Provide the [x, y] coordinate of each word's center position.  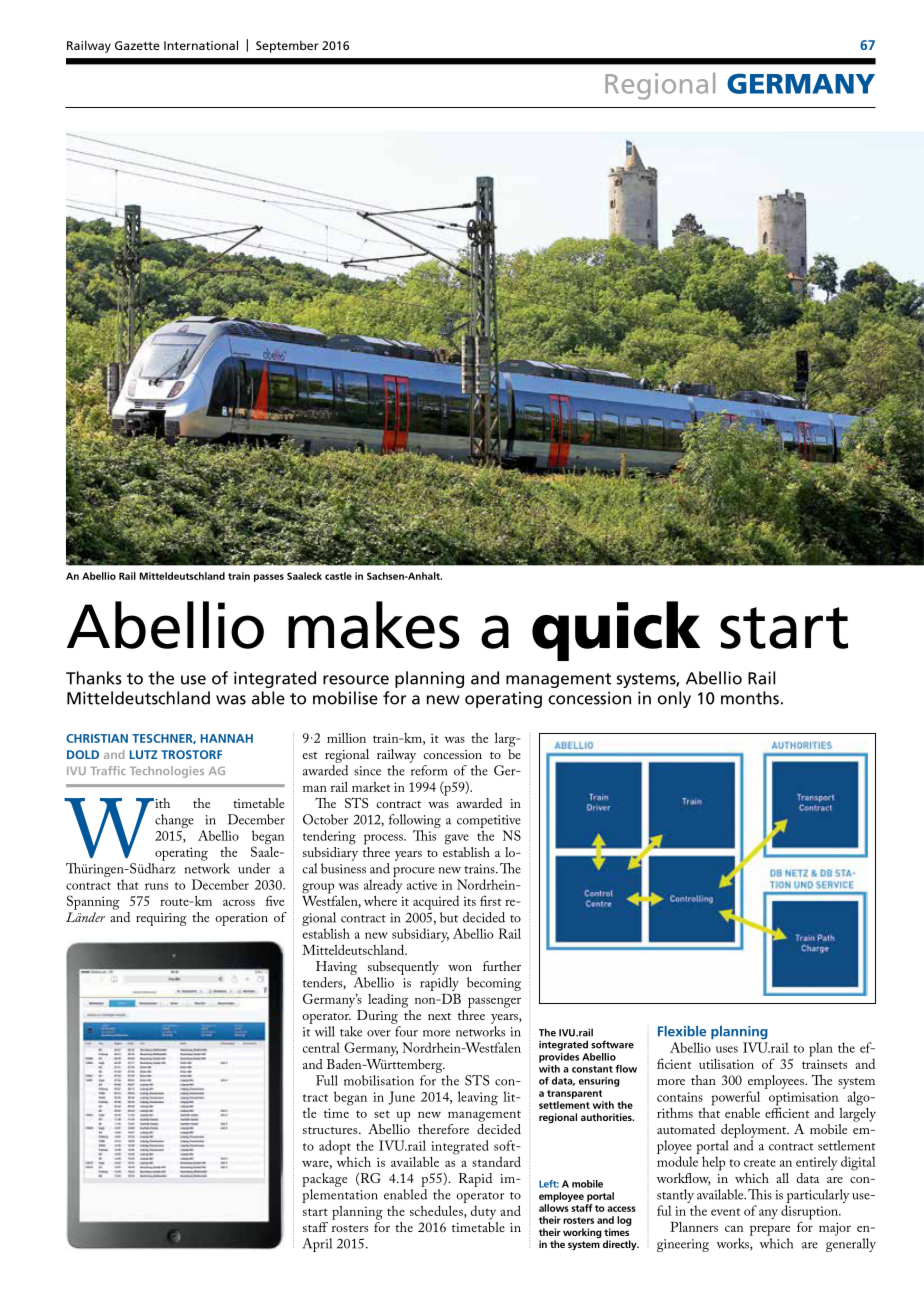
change [174, 821]
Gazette [137, 45]
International [201, 45]
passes [269, 578]
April [317, 1245]
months [750, 698]
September [287, 46]
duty [483, 1212]
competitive [489, 823]
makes [374, 625]
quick [616, 631]
